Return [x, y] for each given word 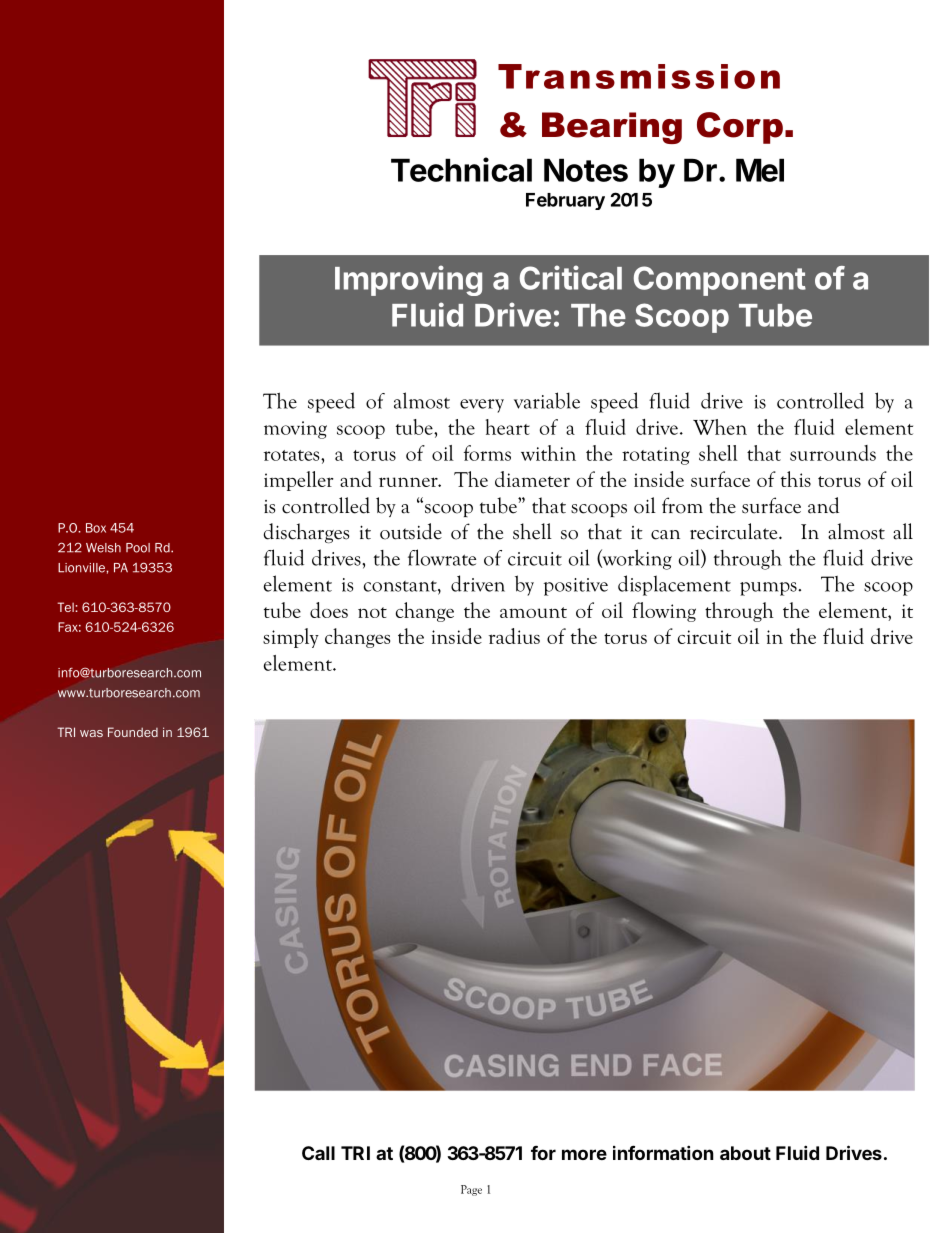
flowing [664, 612]
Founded [133, 732]
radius [514, 636]
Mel [760, 170]
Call [318, 1153]
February [565, 201]
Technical [461, 169]
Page [471, 1190]
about [745, 1153]
